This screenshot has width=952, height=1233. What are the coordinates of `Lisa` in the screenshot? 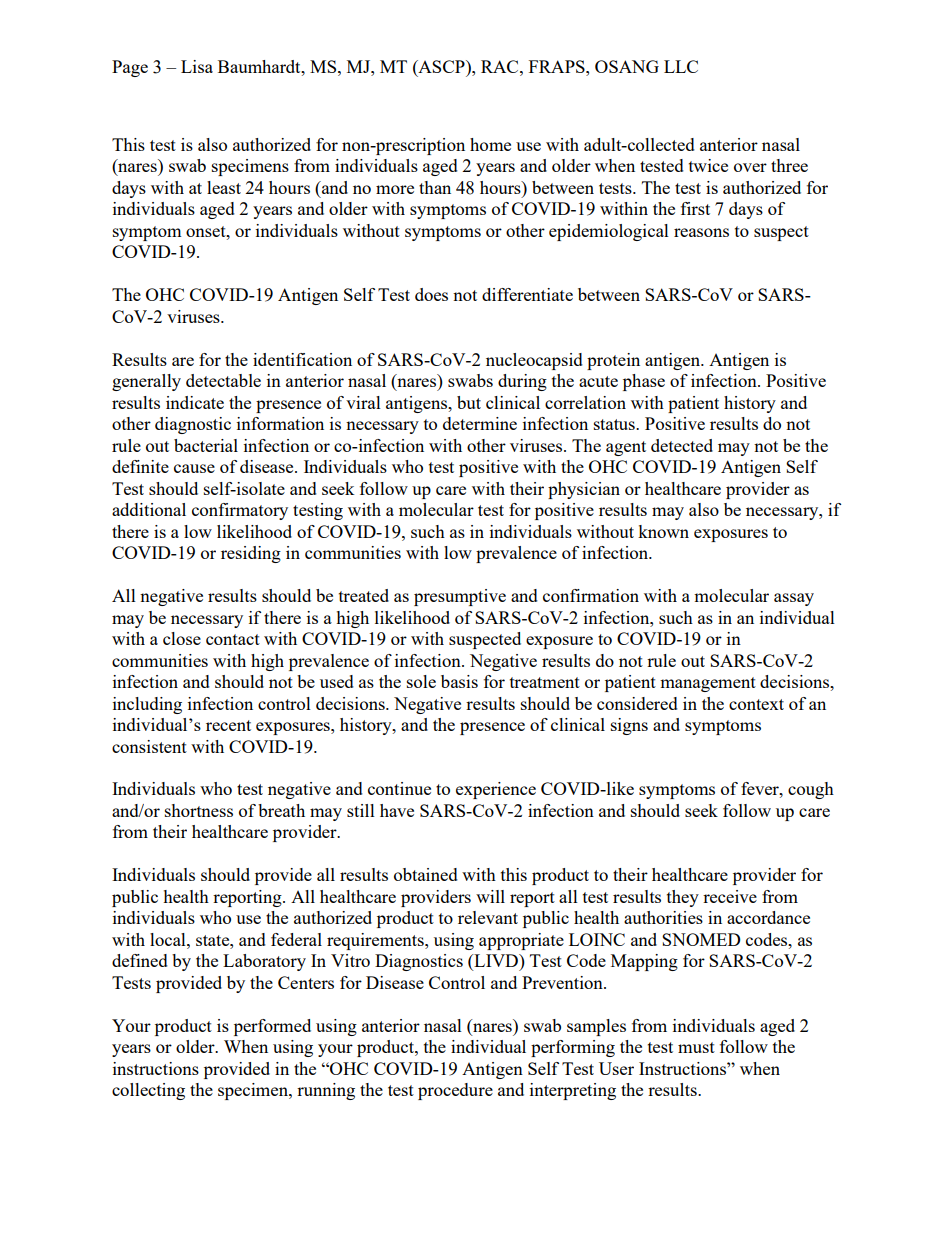 It's located at (197, 66).
